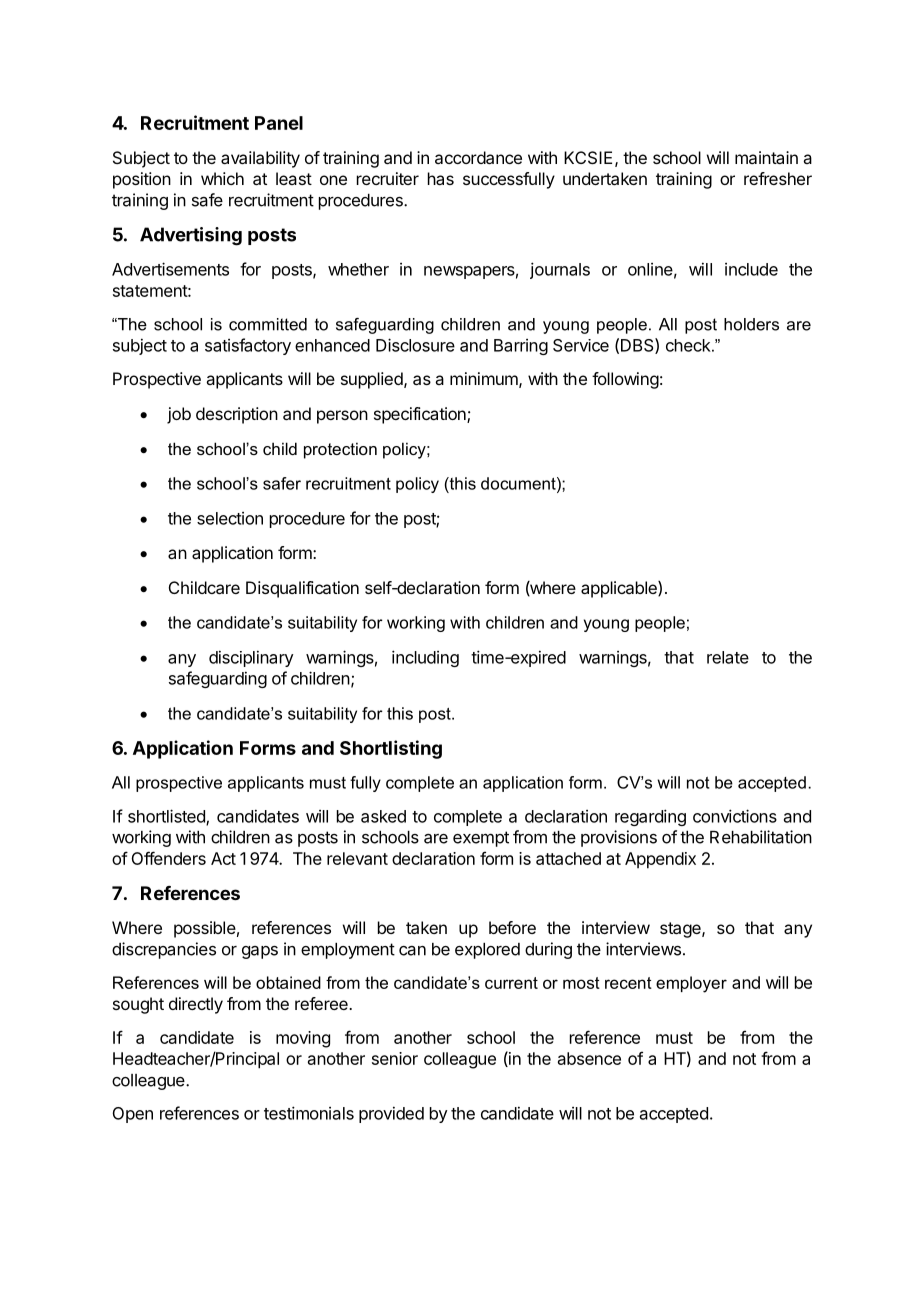 This document has height=1308, width=924. I want to click on Open, so click(133, 1115).
